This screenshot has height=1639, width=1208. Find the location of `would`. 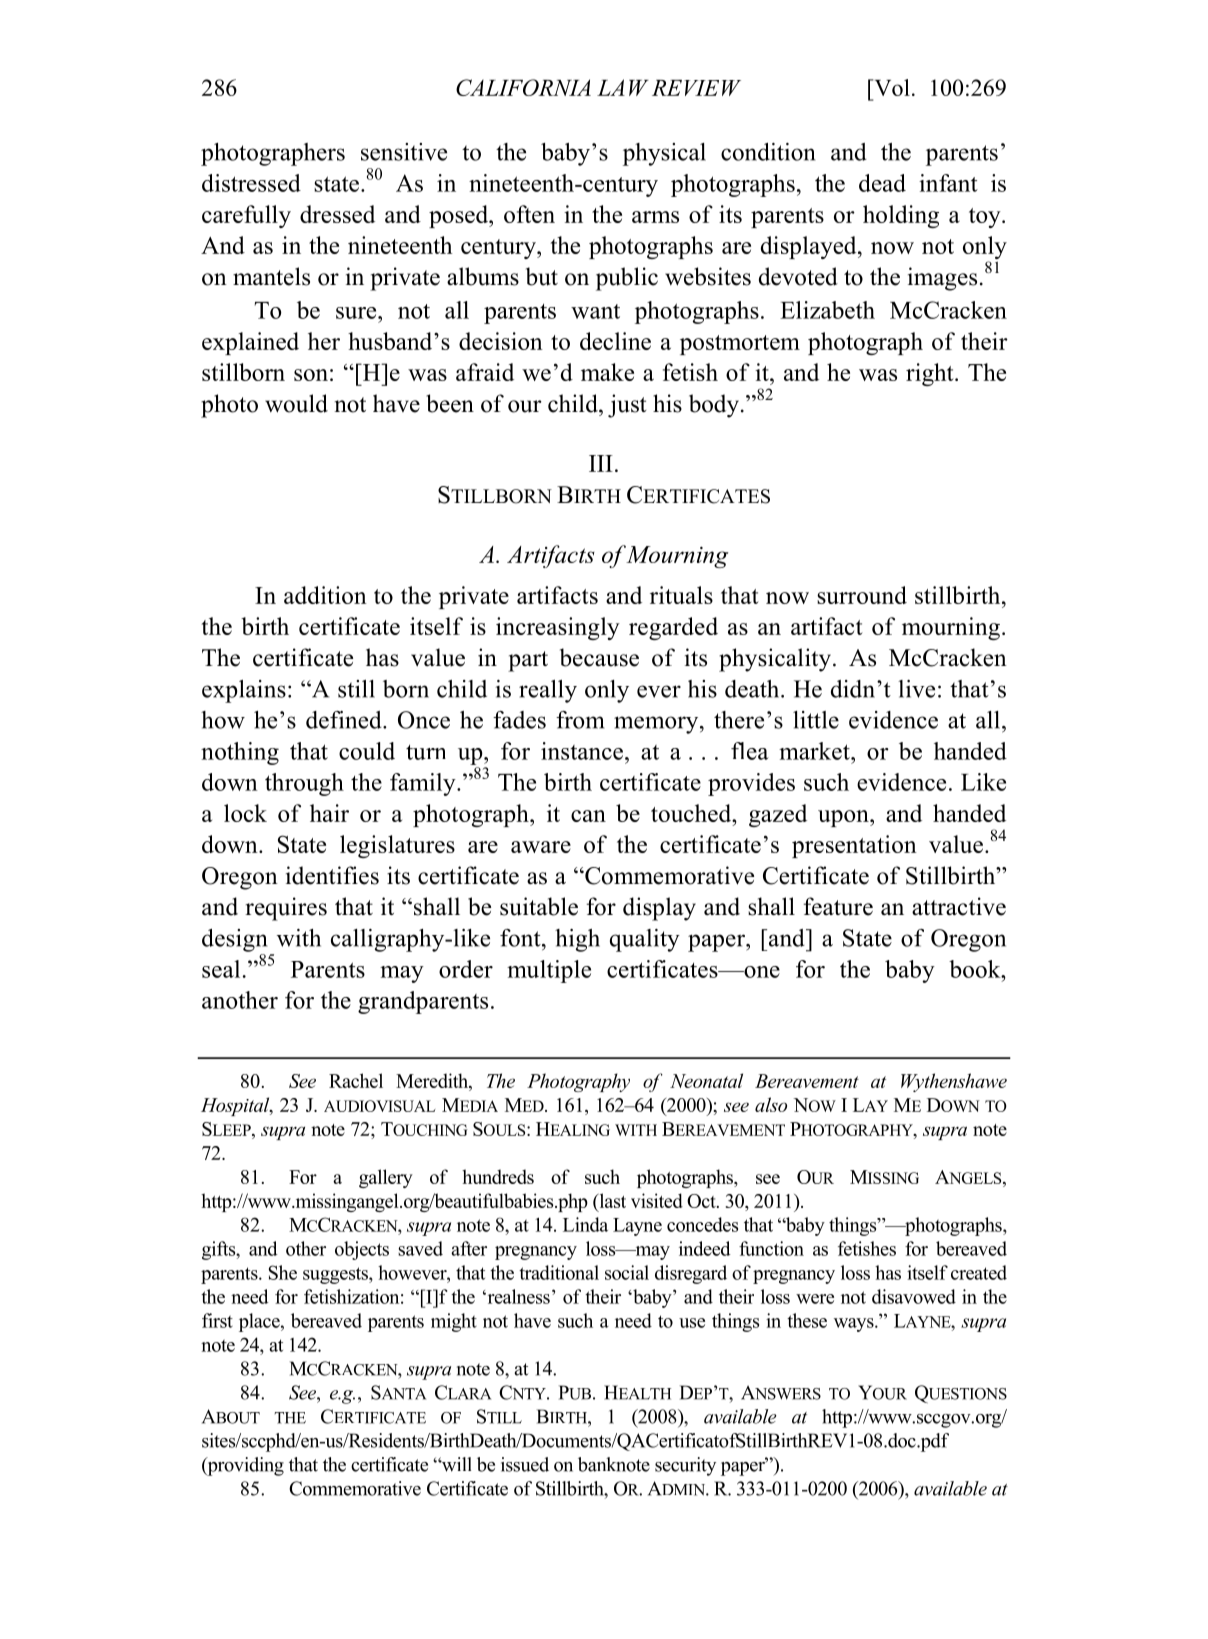

would is located at coordinates (296, 403).
